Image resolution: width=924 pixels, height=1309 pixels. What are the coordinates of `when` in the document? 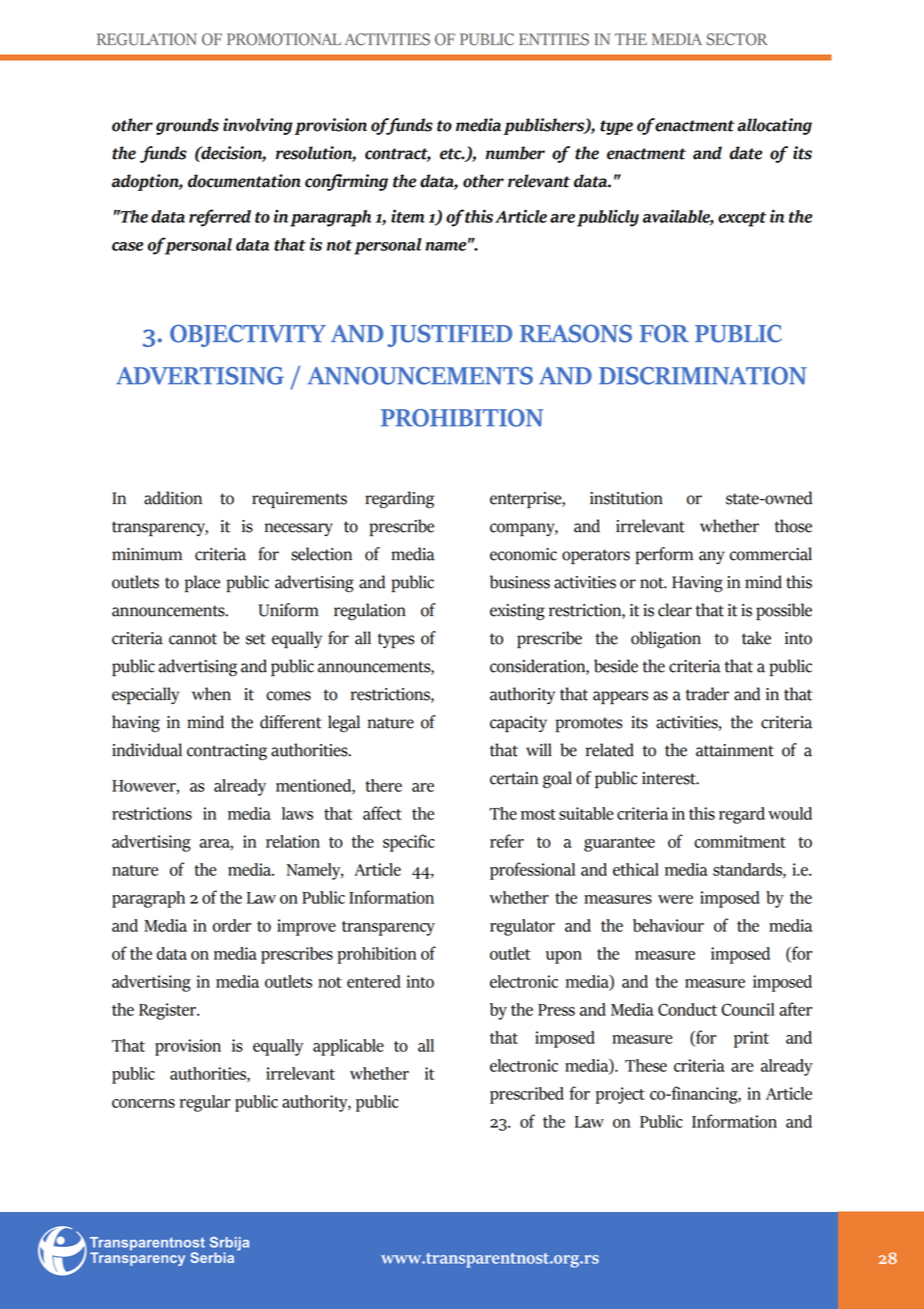 It's located at (211, 694).
